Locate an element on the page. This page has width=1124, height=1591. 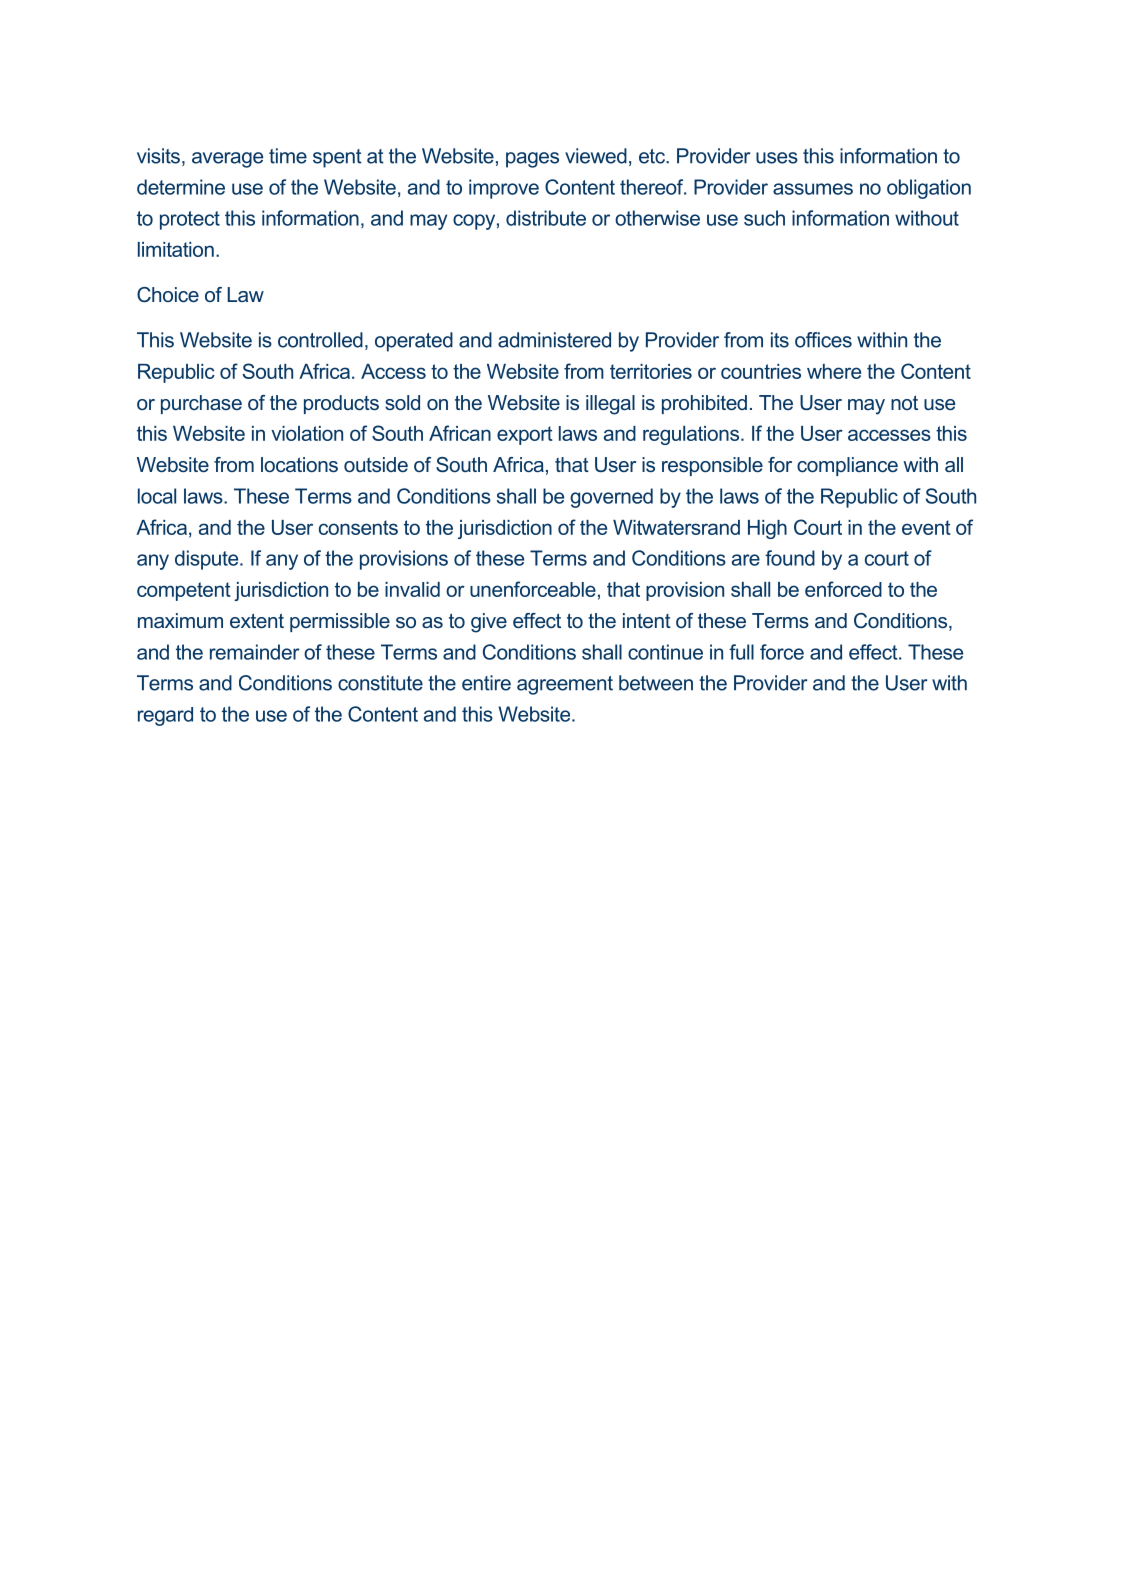
average is located at coordinates (227, 160).
